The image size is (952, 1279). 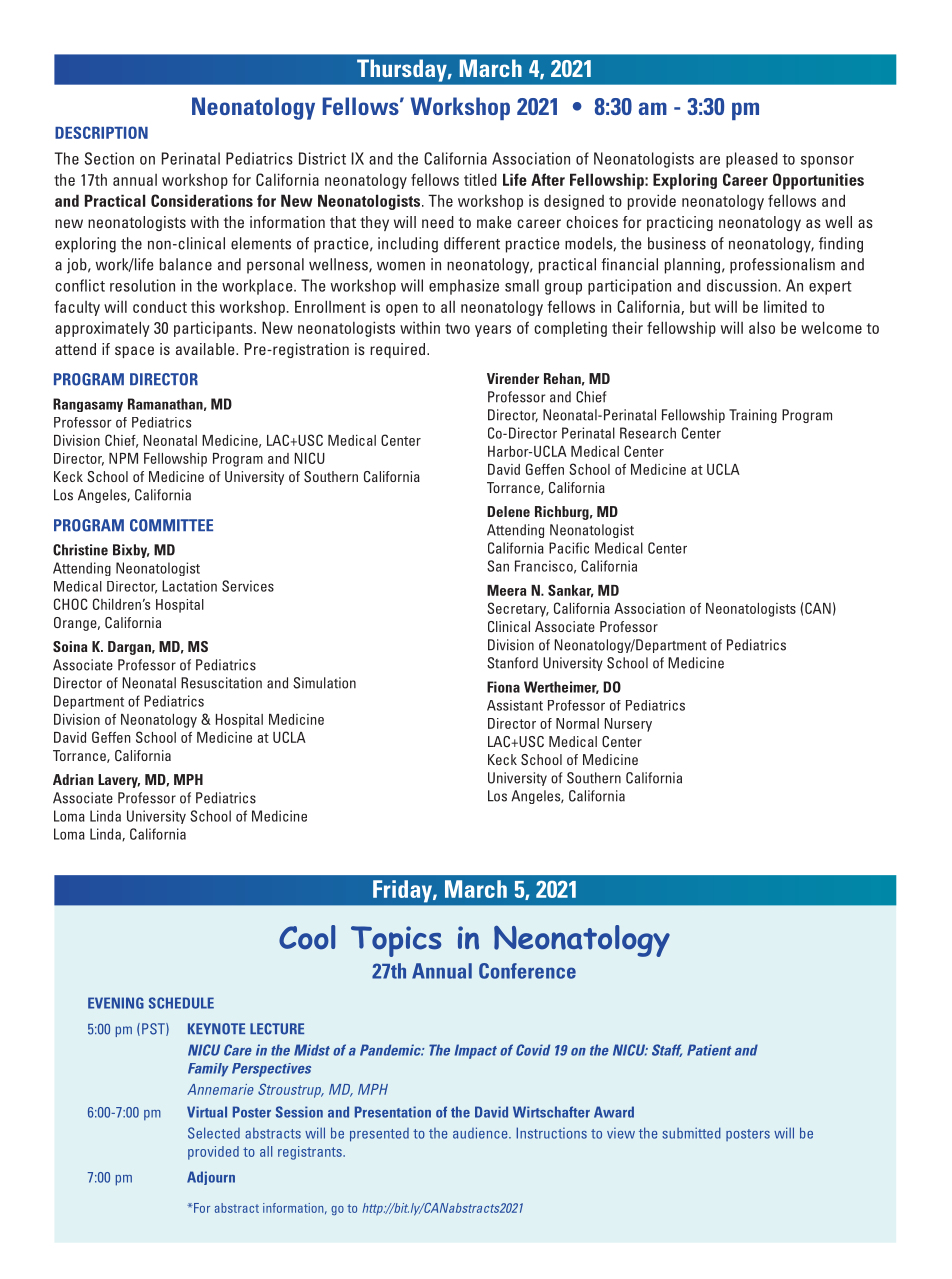 What do you see at coordinates (628, 725) in the image?
I see `Nursery` at bounding box center [628, 725].
